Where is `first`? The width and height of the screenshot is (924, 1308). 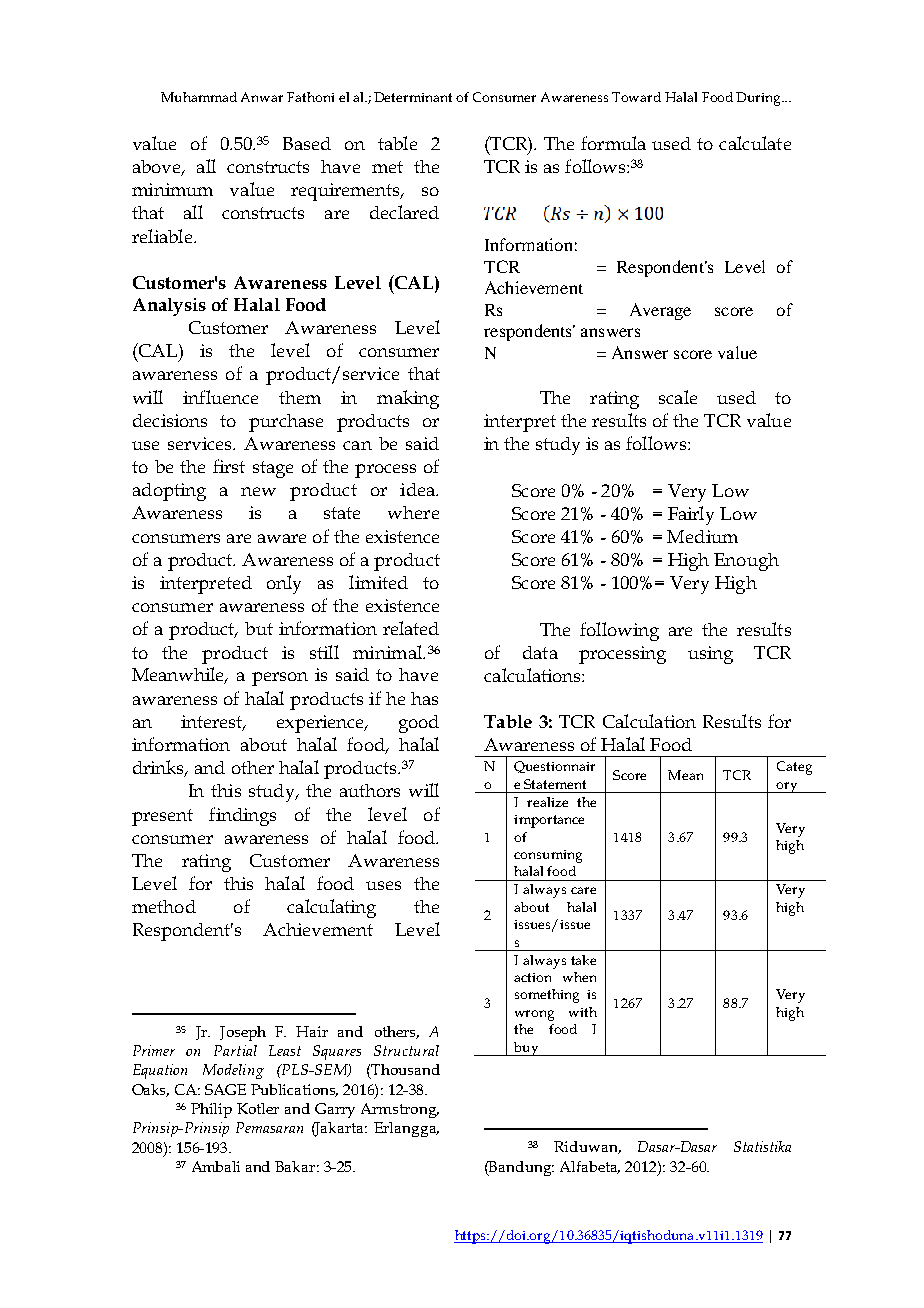 first is located at coordinates (229, 466).
